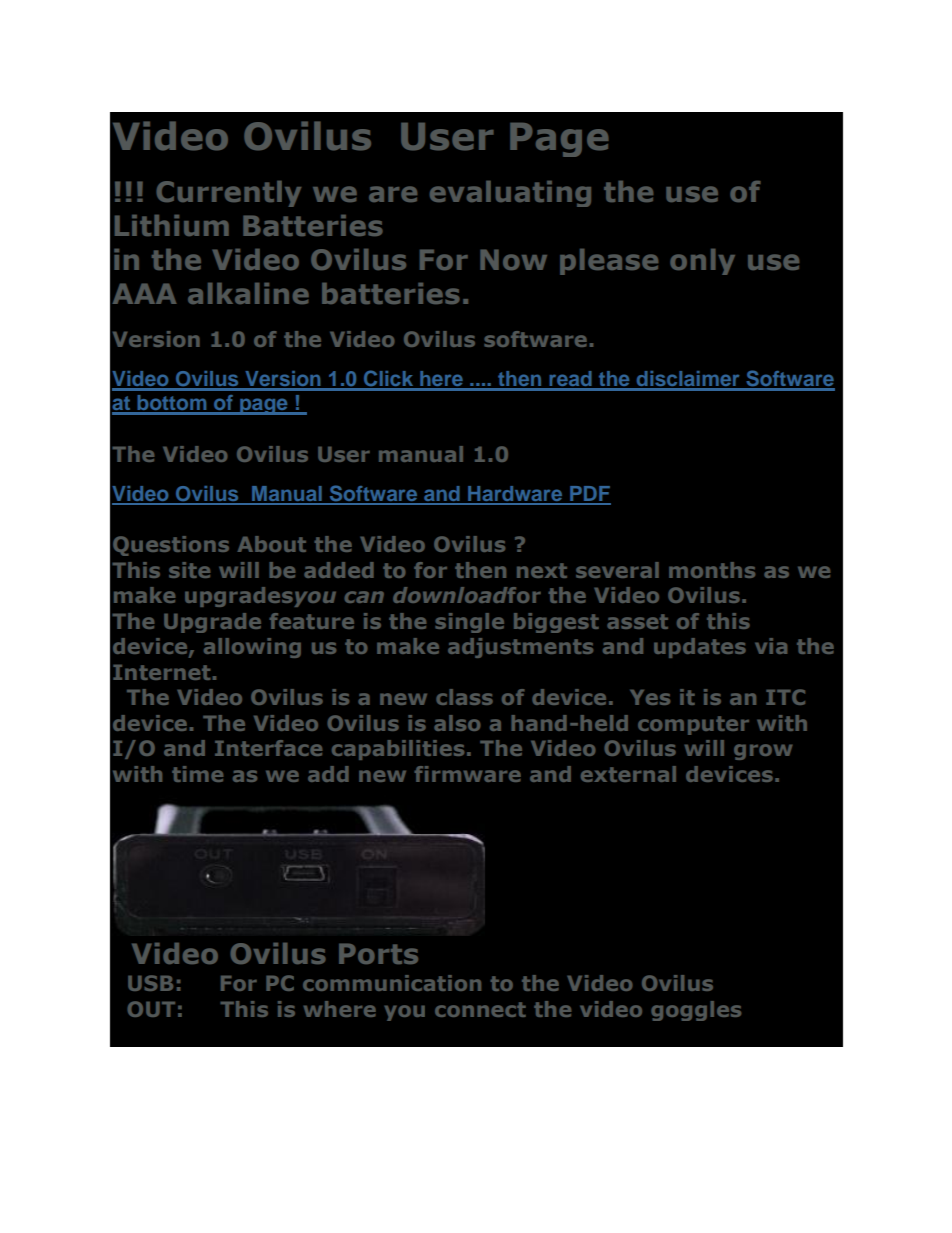 The height and width of the screenshot is (1233, 952). What do you see at coordinates (702, 262) in the screenshot?
I see `only` at bounding box center [702, 262].
